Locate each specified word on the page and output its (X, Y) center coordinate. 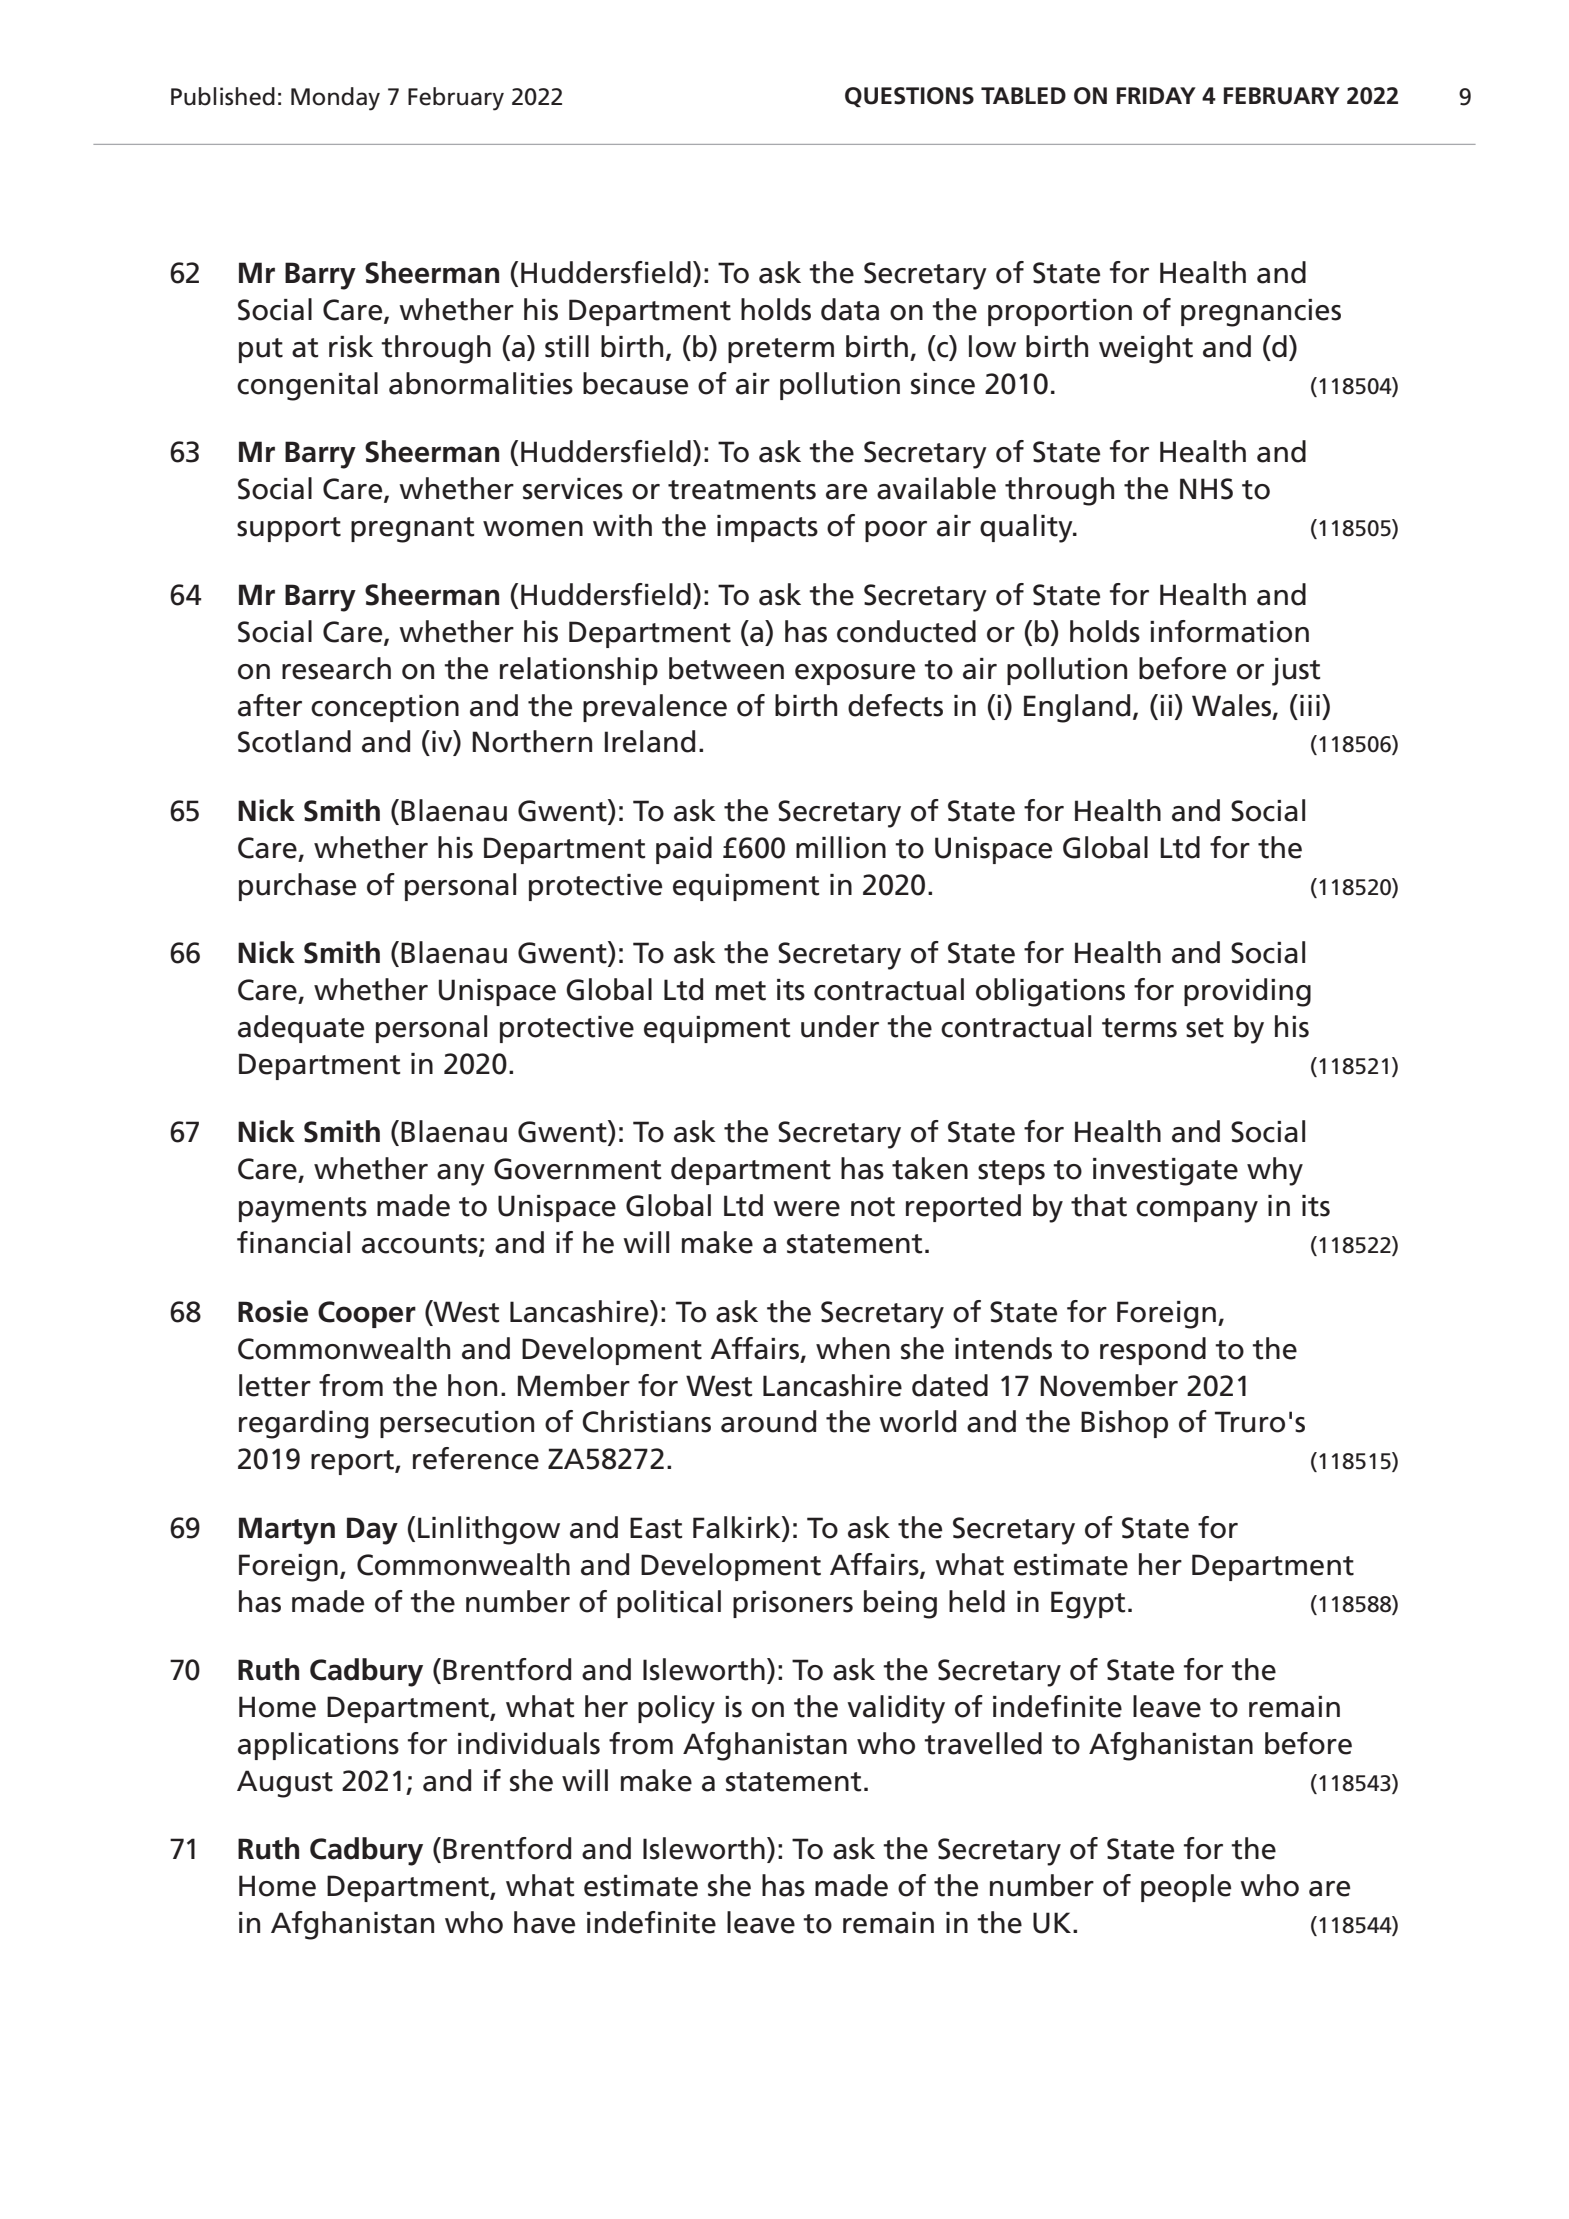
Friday (1156, 95)
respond (1153, 1351)
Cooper (367, 1314)
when (853, 1348)
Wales (1233, 706)
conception (385, 708)
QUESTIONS (909, 97)
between (726, 668)
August (285, 1784)
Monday (335, 99)
